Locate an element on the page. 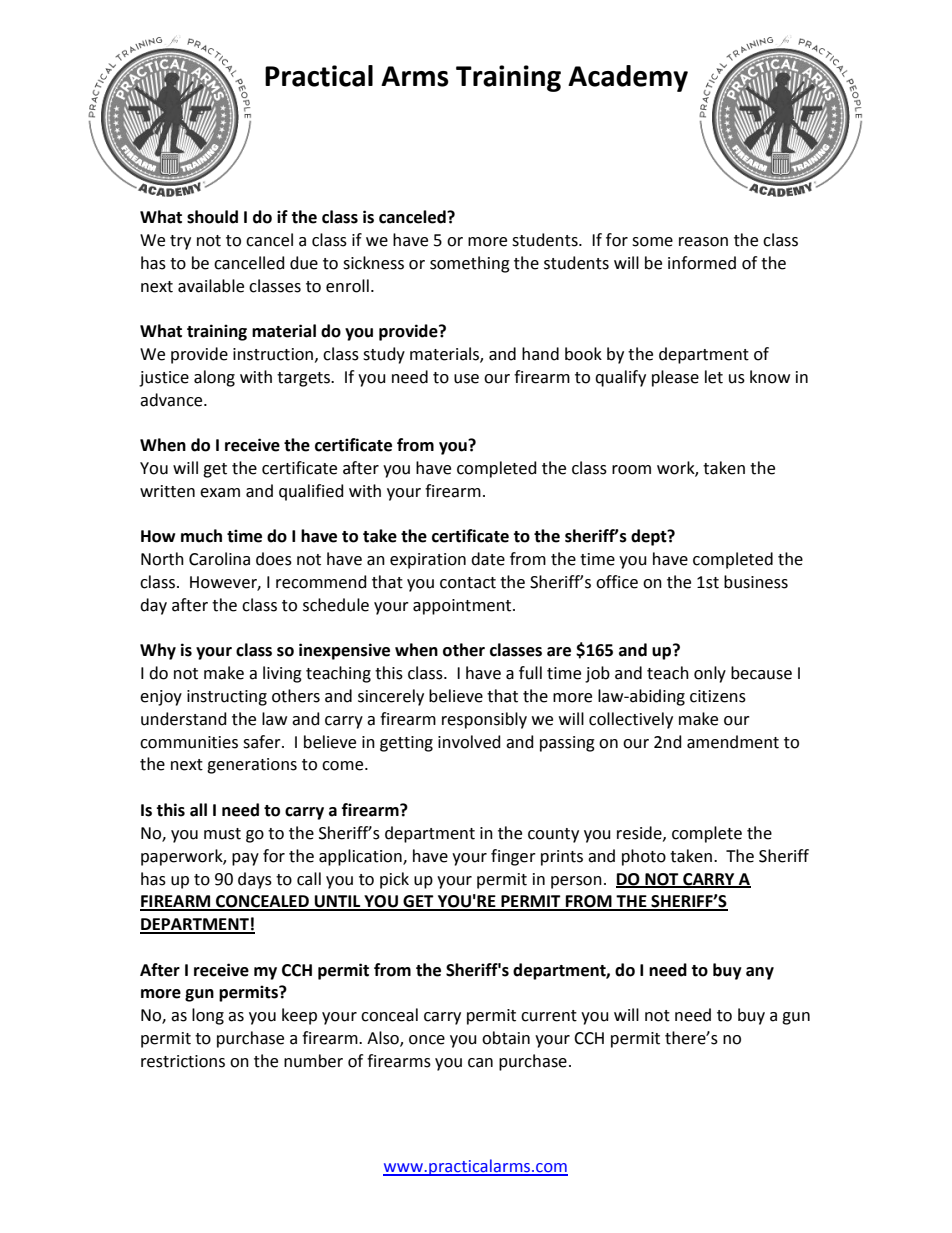  obtain is located at coordinates (506, 1038).
